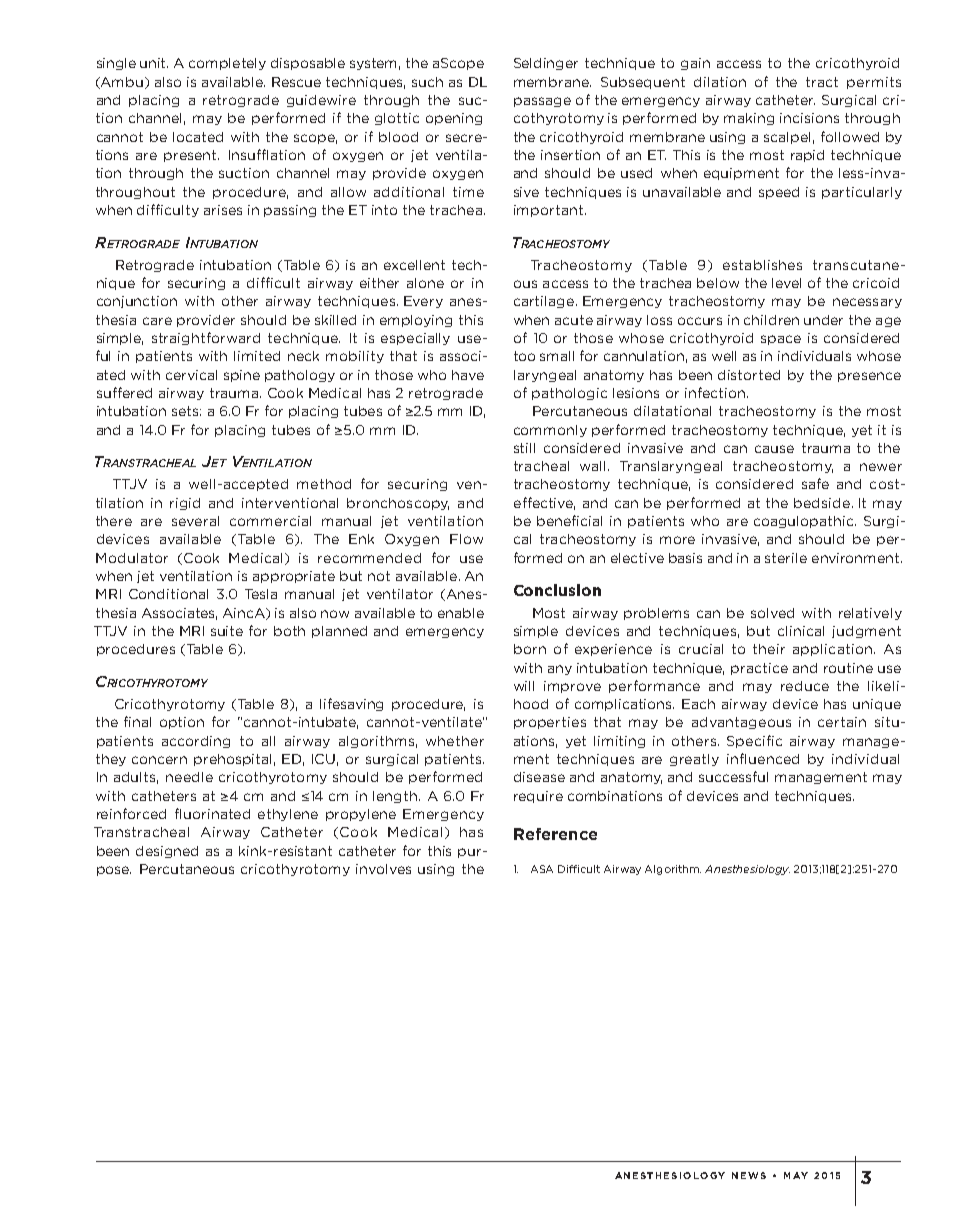 The image size is (959, 1232). I want to click on distorted, so click(749, 375).
